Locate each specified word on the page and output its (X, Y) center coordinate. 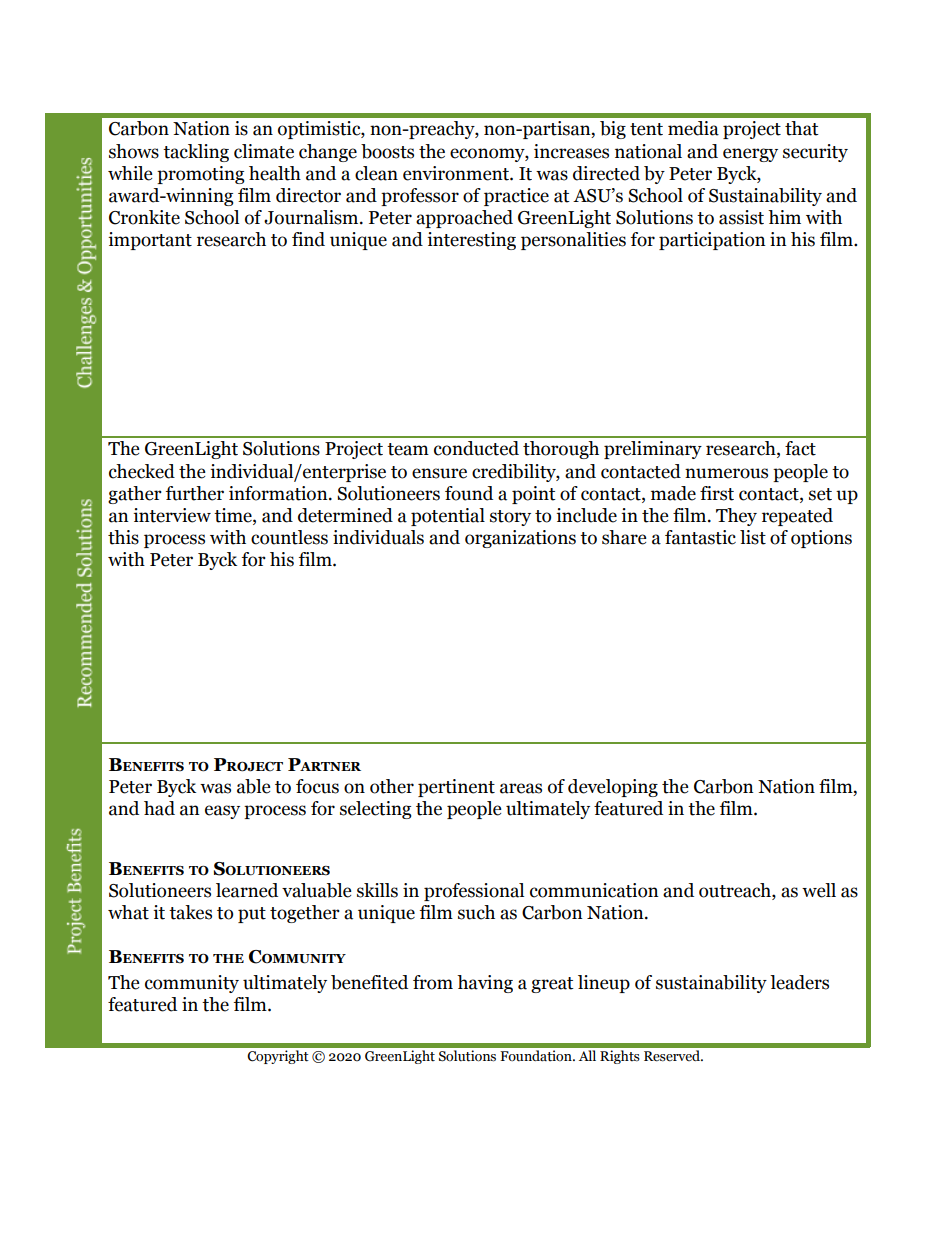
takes (190, 912)
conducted (476, 448)
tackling (196, 153)
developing (613, 788)
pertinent (456, 788)
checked (142, 471)
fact (800, 448)
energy (750, 155)
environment (457, 173)
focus (317, 786)
